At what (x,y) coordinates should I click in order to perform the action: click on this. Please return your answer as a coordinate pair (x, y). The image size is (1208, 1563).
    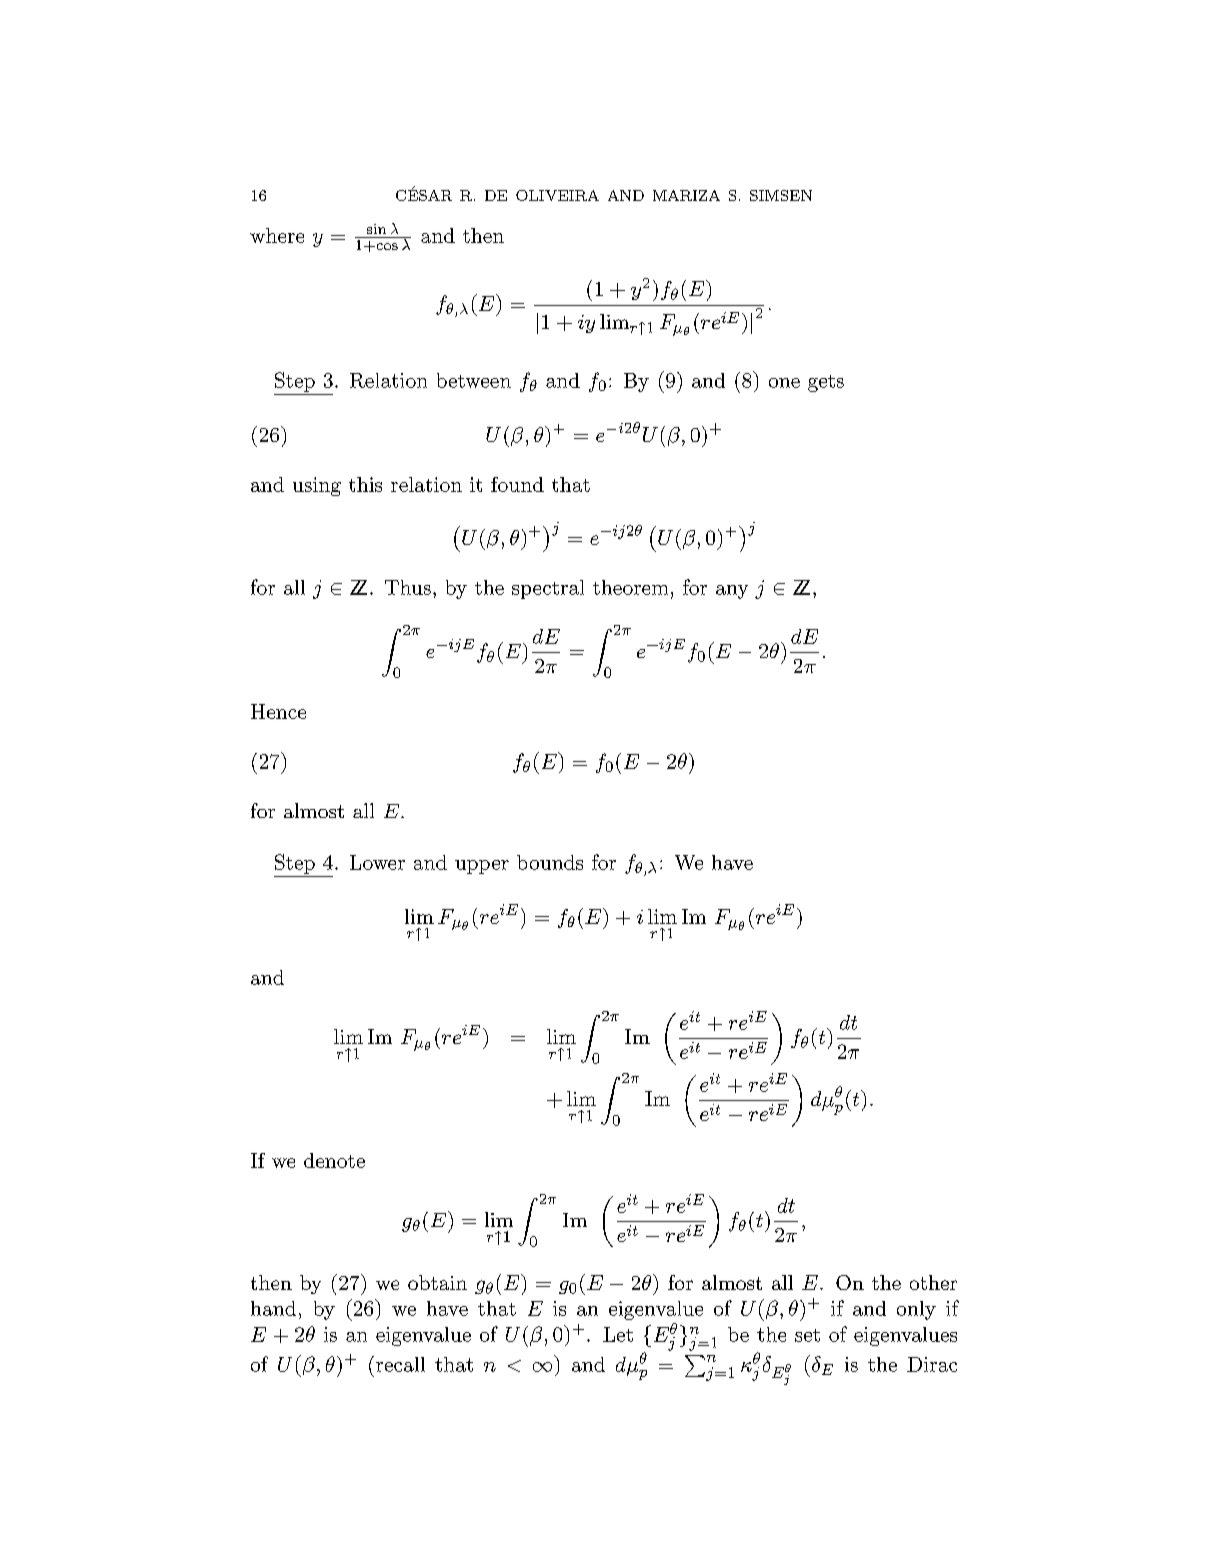
    Looking at the image, I should click on (365, 484).
